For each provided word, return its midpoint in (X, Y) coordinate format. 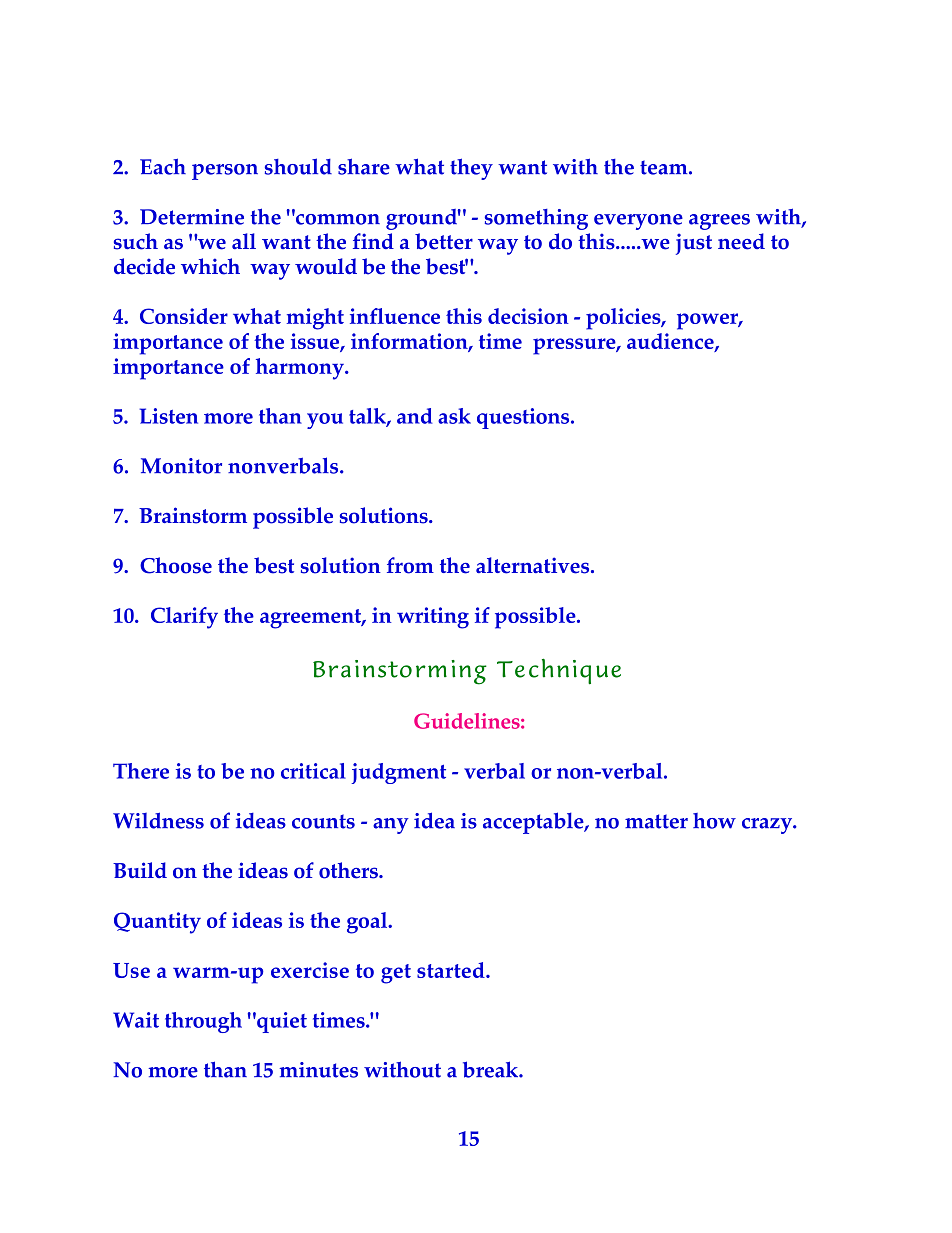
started (452, 970)
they (471, 169)
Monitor (181, 466)
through (203, 1022)
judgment (398, 773)
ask (454, 416)
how (714, 821)
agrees (719, 222)
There (141, 771)
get (396, 974)
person (225, 172)
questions (524, 418)
